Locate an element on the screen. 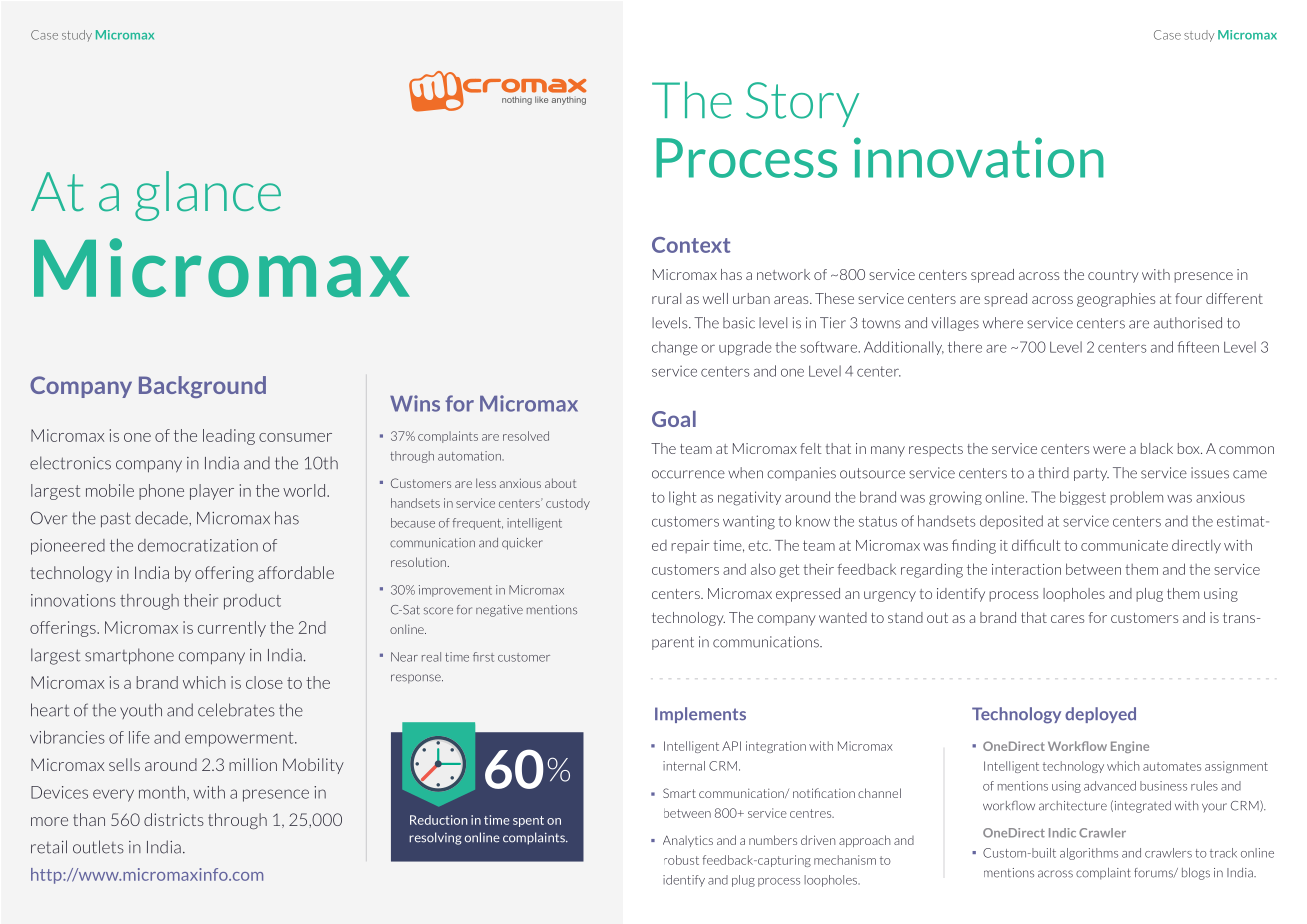 The width and height of the screenshot is (1307, 924). cares is located at coordinates (1067, 619).
